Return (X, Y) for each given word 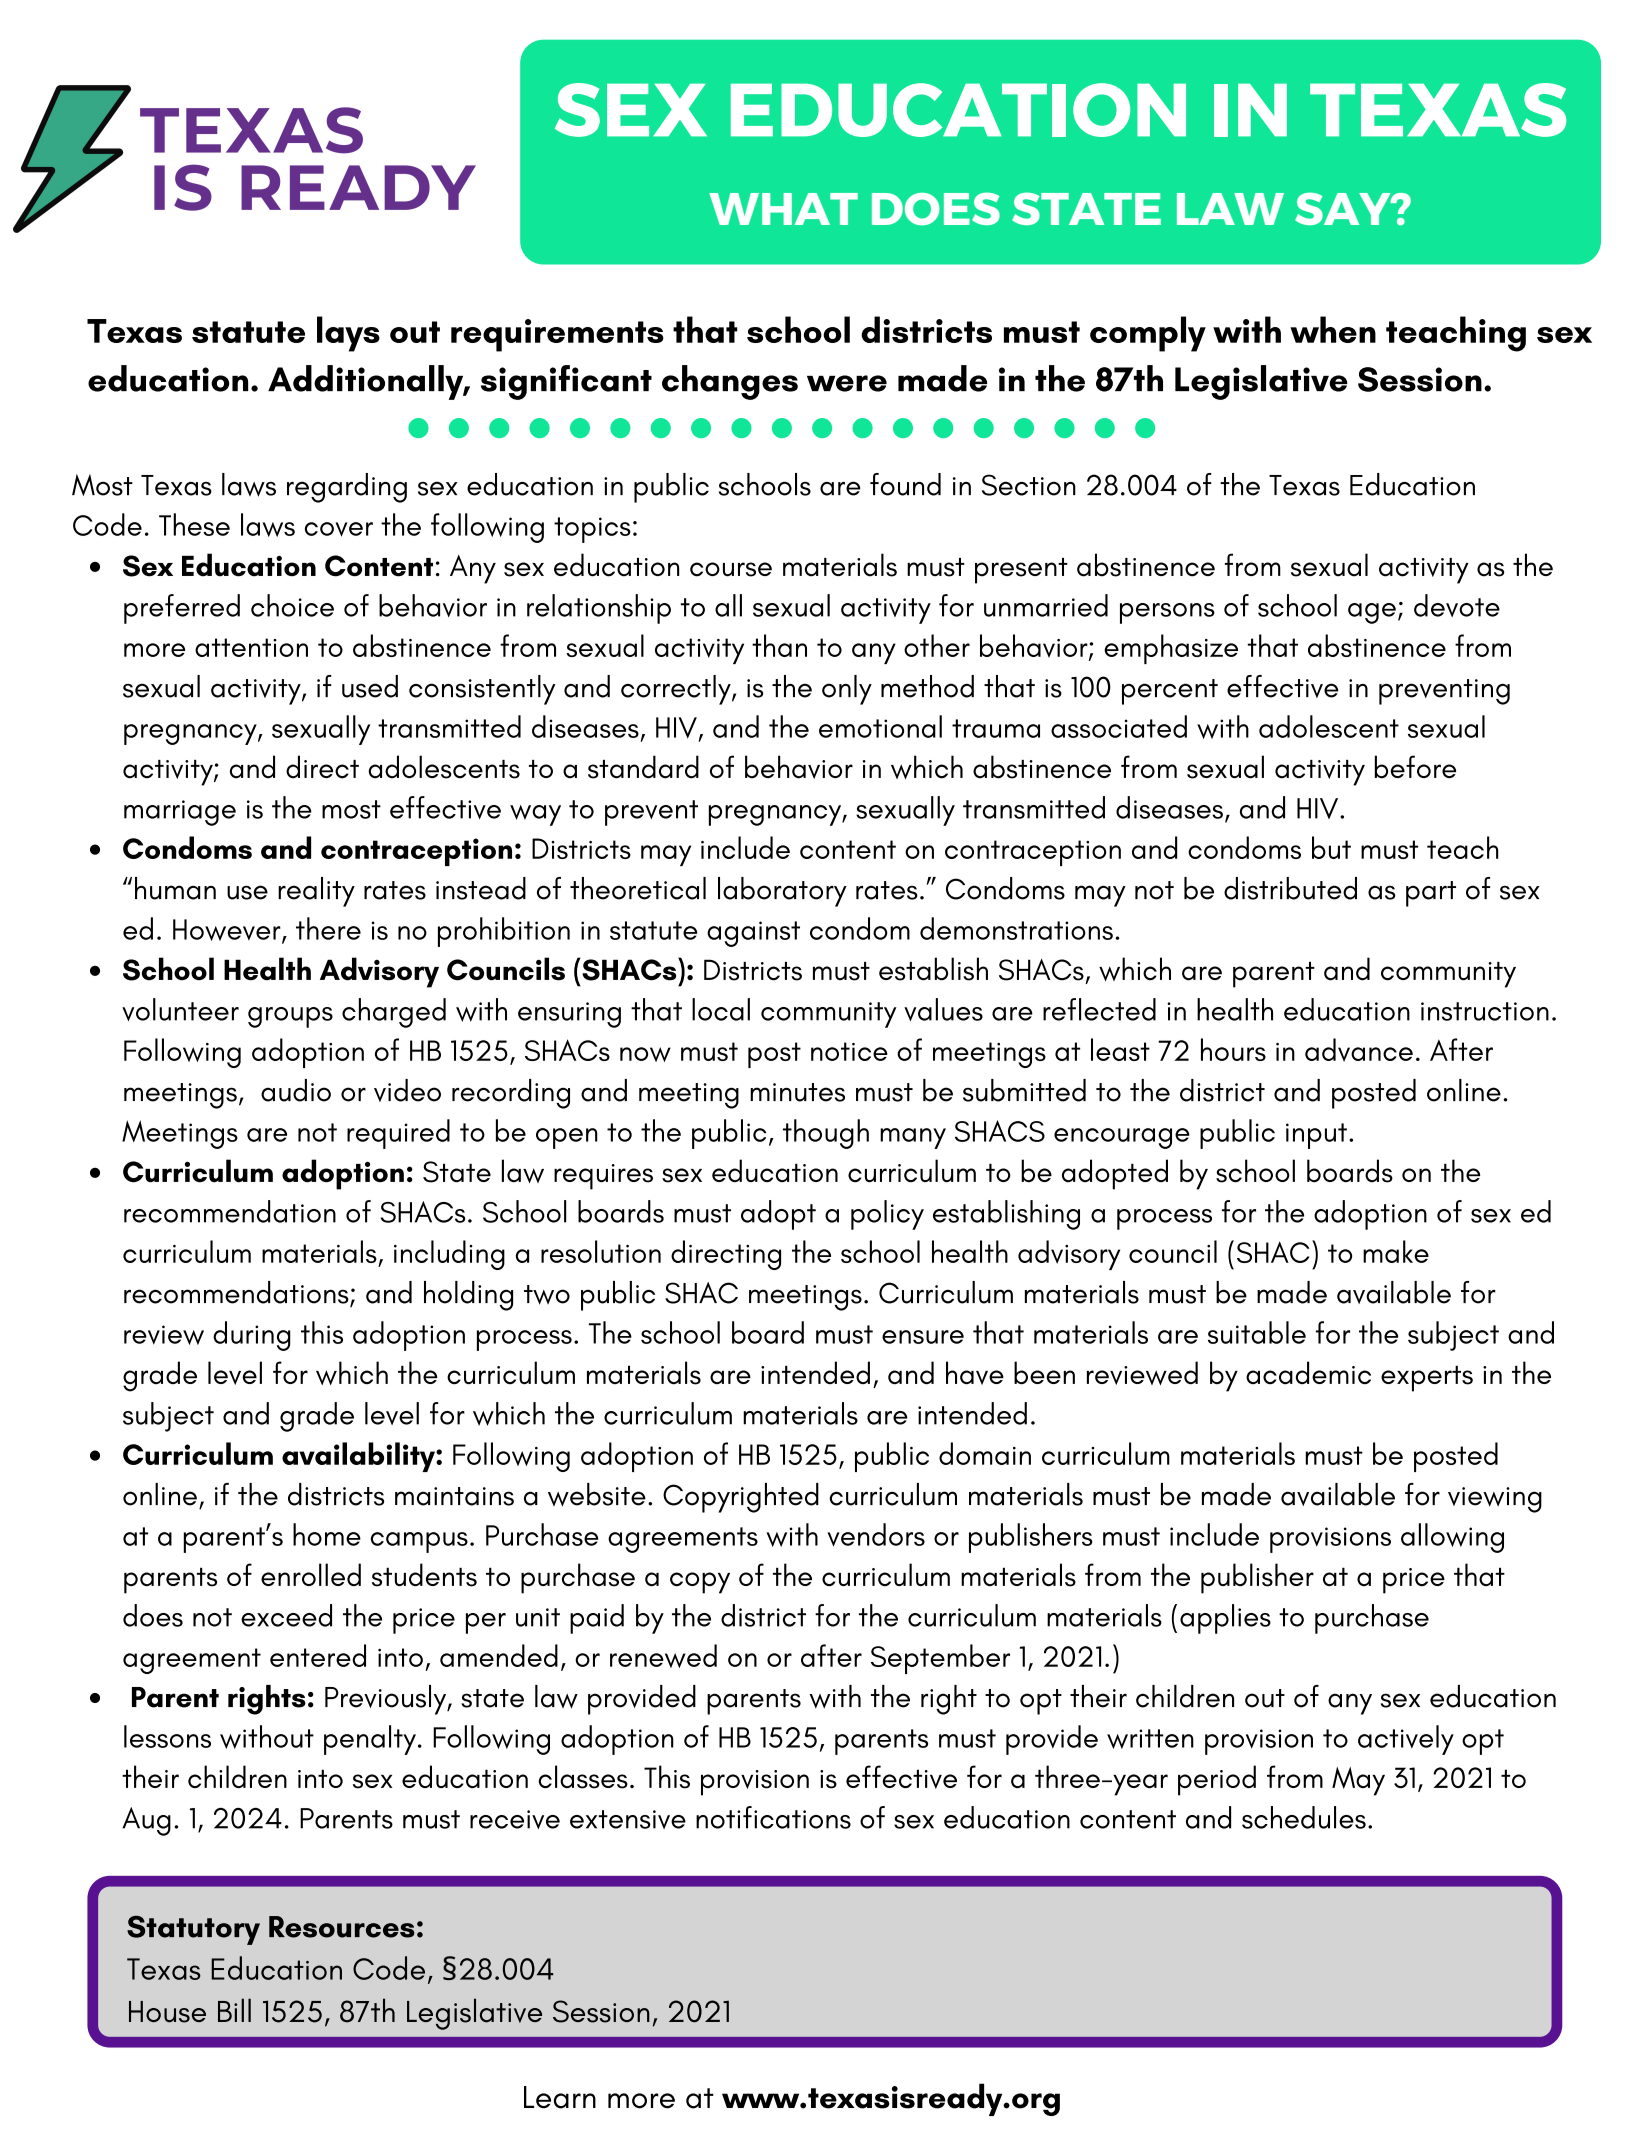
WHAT (783, 209)
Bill (234, 2010)
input (1316, 1136)
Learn (560, 2097)
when (1333, 329)
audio (296, 1090)
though (826, 1134)
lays (348, 334)
